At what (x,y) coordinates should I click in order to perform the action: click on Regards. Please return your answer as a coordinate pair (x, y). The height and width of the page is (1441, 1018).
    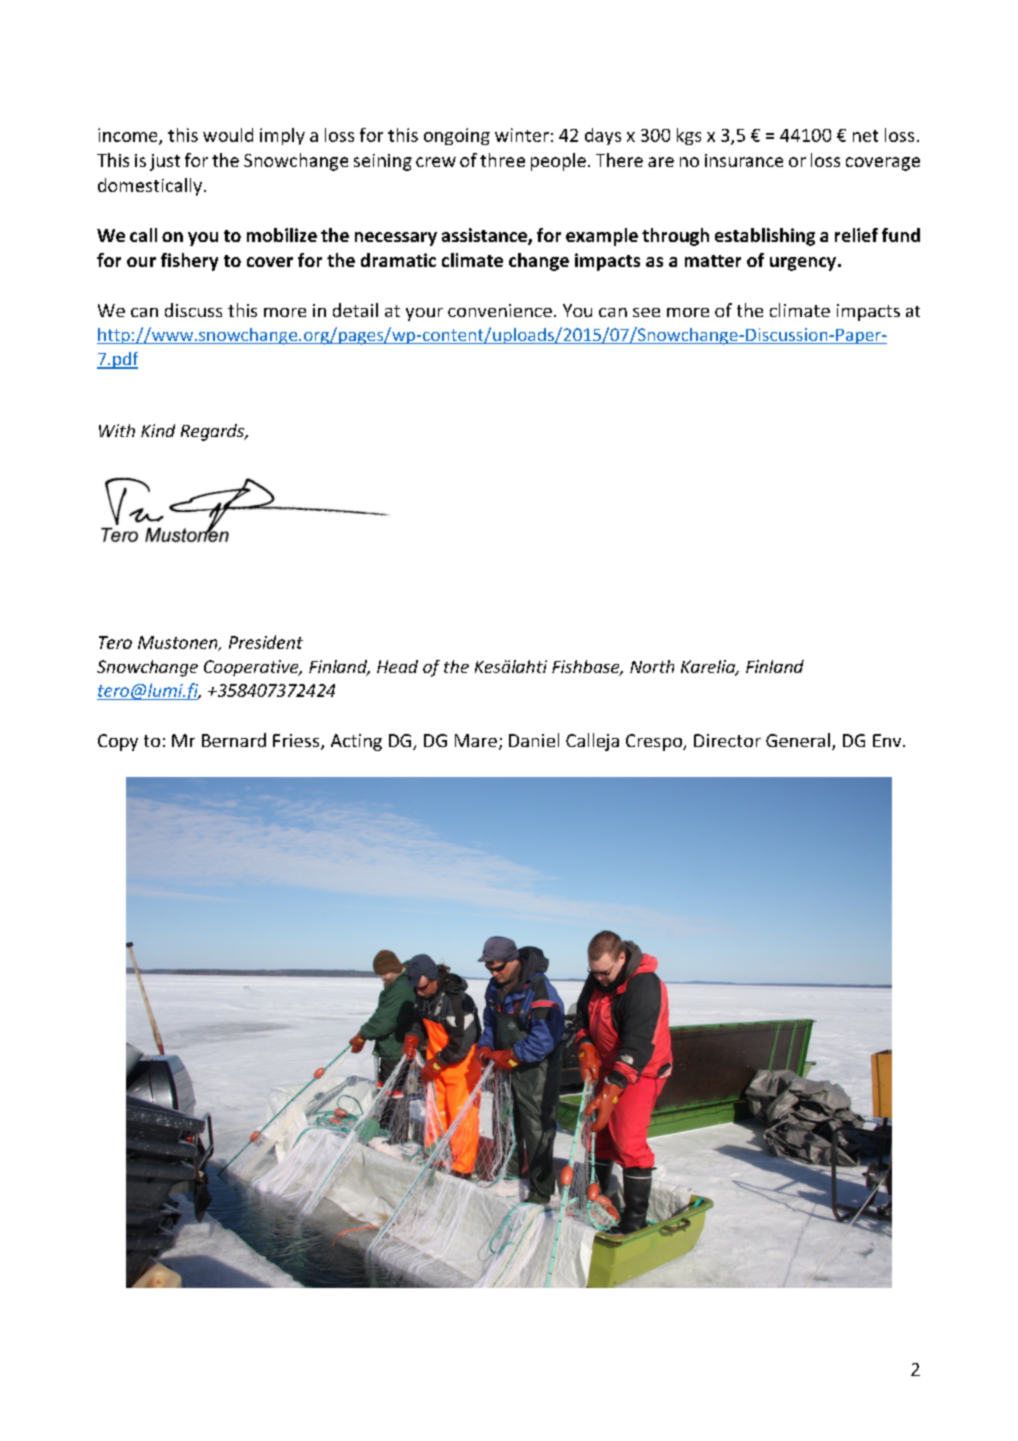
    Looking at the image, I should click on (214, 432).
